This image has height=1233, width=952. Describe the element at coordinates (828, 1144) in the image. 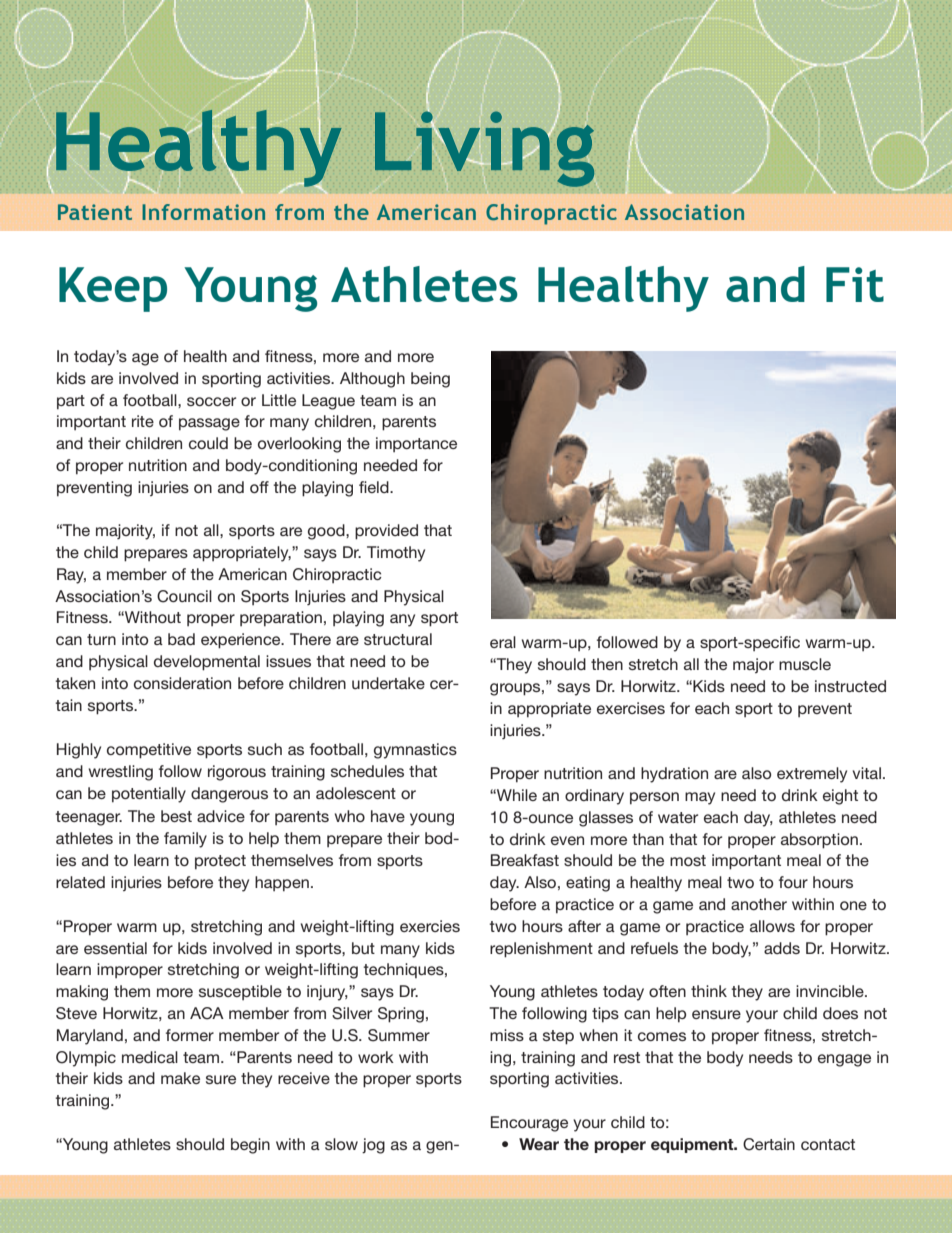

I see `contact` at that location.
